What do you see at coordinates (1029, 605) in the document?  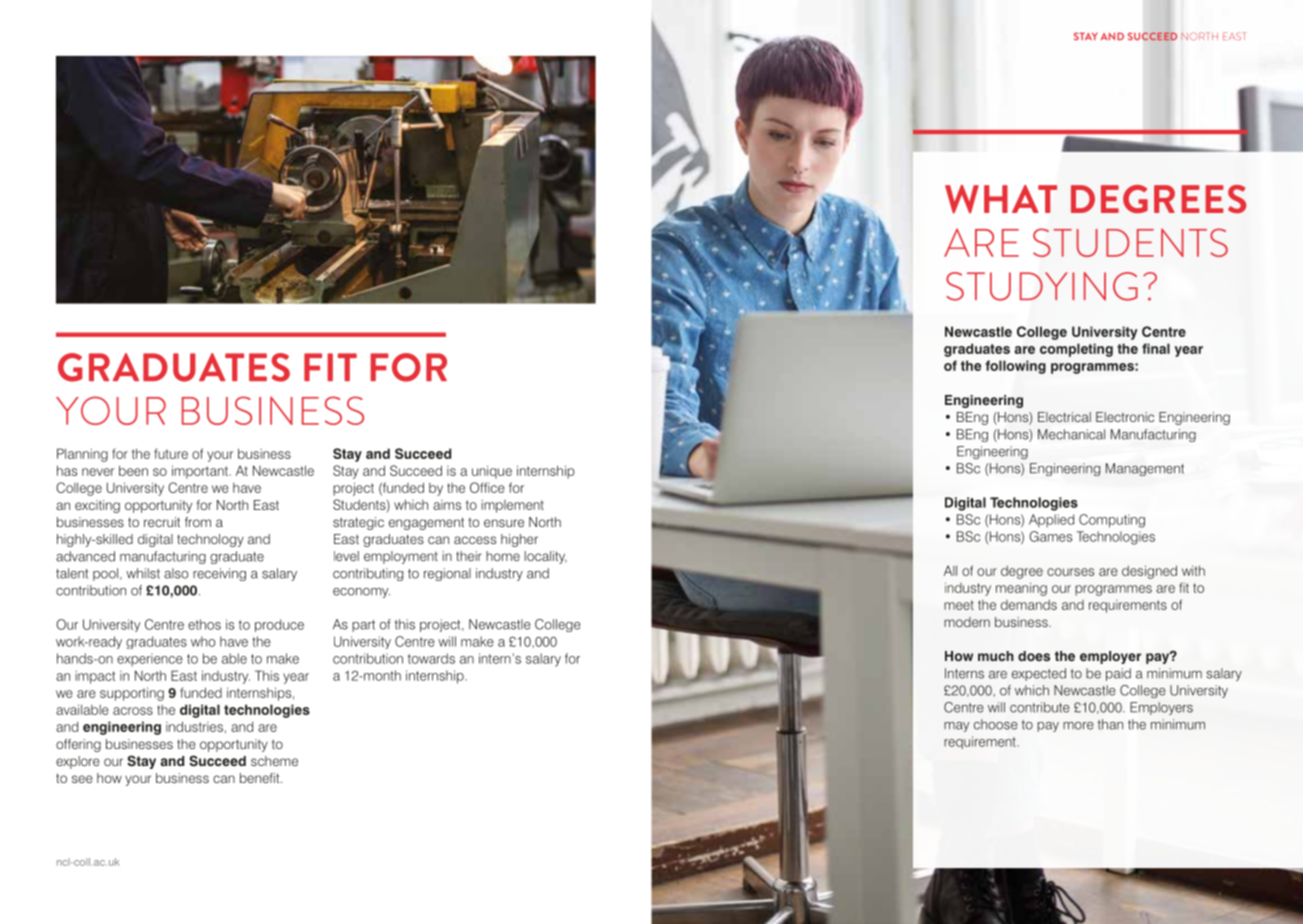 I see `demands` at bounding box center [1029, 605].
